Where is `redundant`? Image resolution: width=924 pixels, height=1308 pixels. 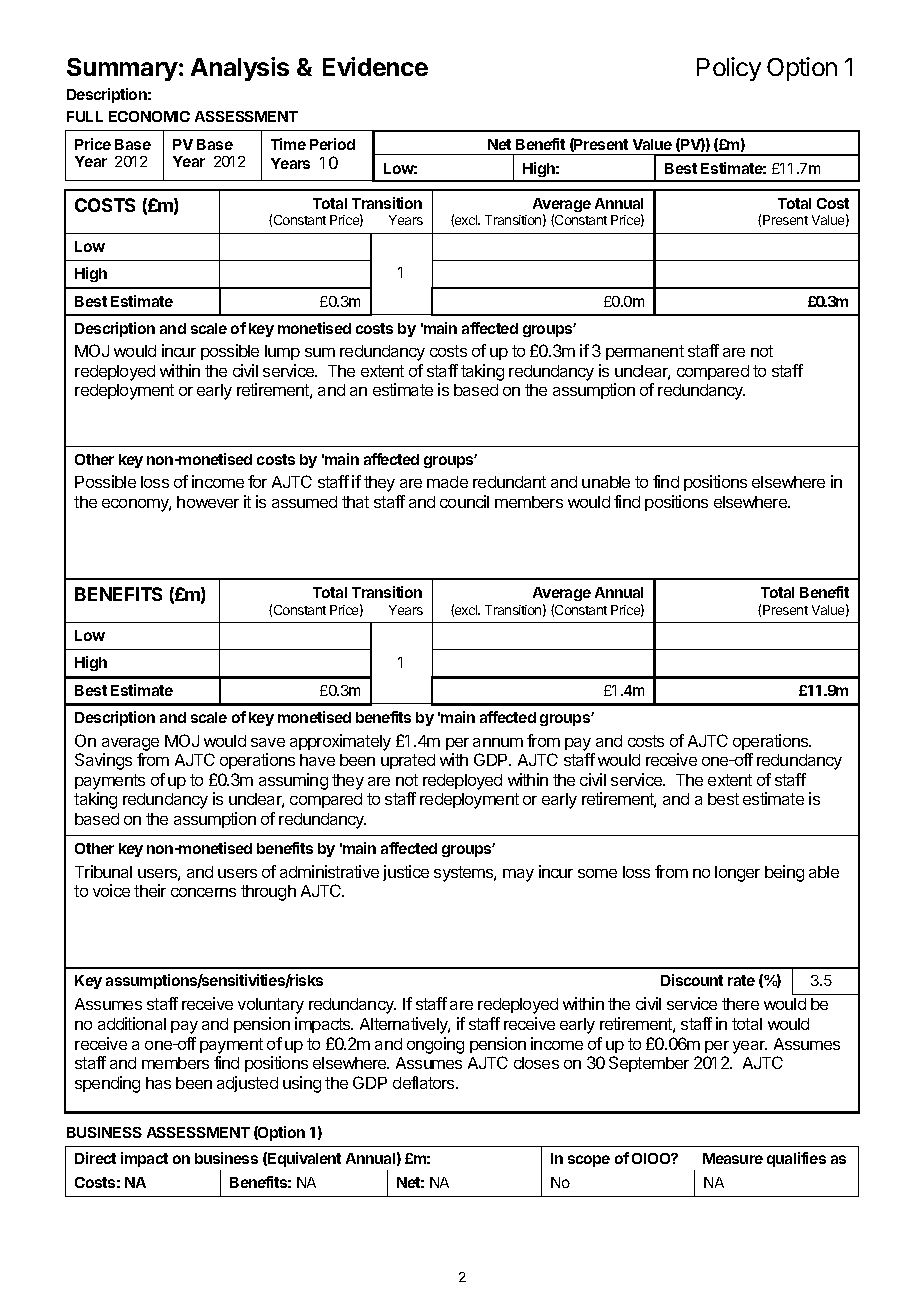 redundant is located at coordinates (509, 482).
